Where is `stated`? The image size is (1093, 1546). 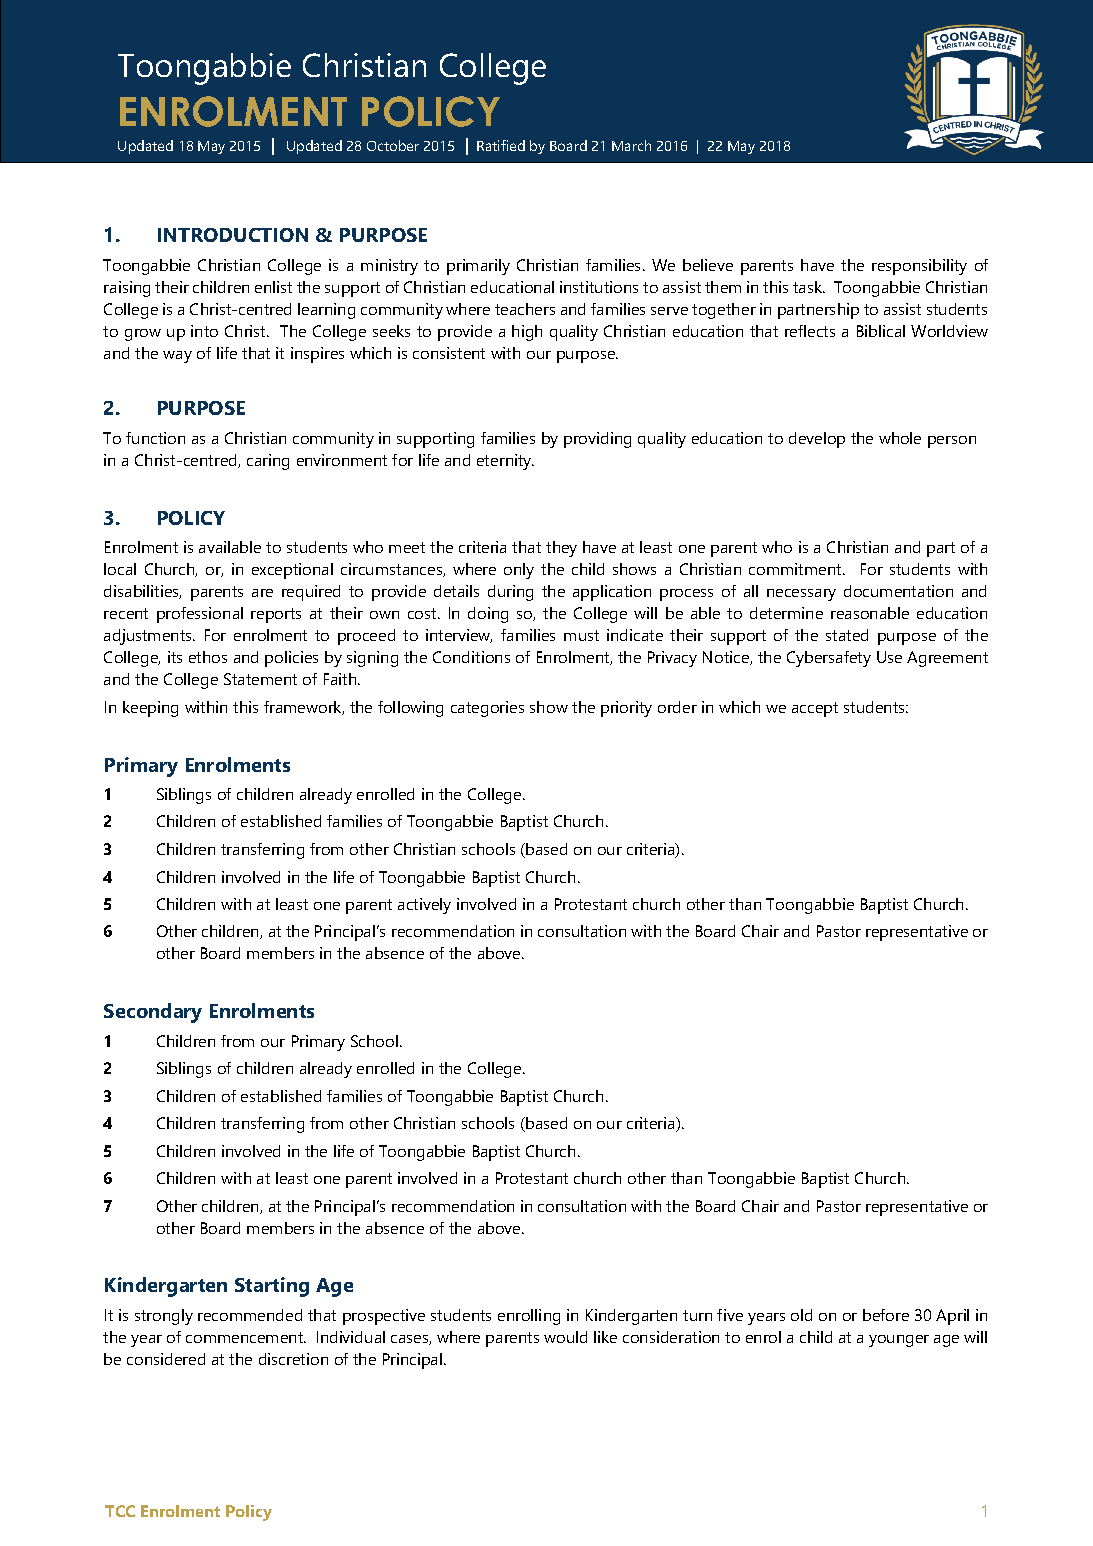
stated is located at coordinates (847, 635).
